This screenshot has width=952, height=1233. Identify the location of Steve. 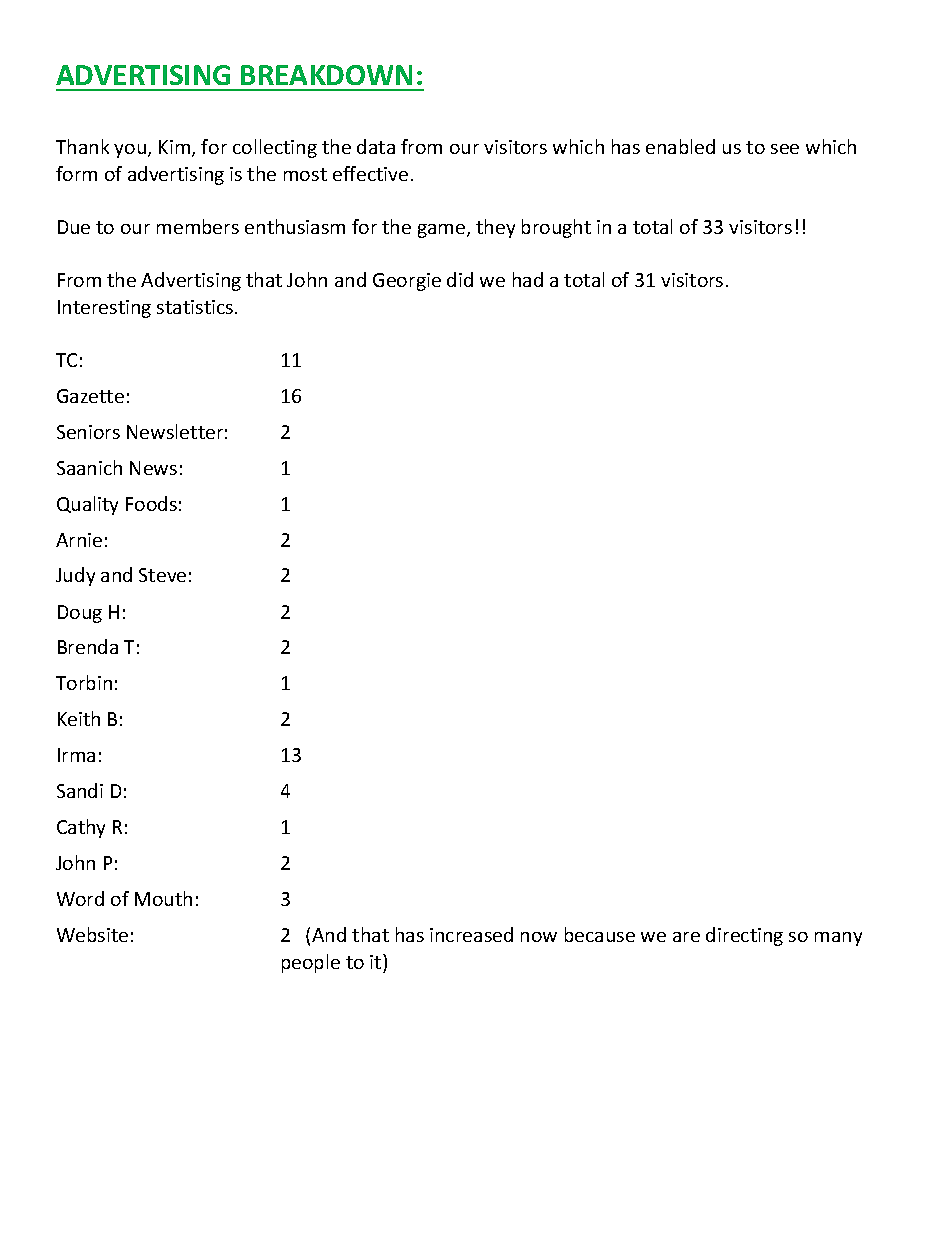
(162, 575).
